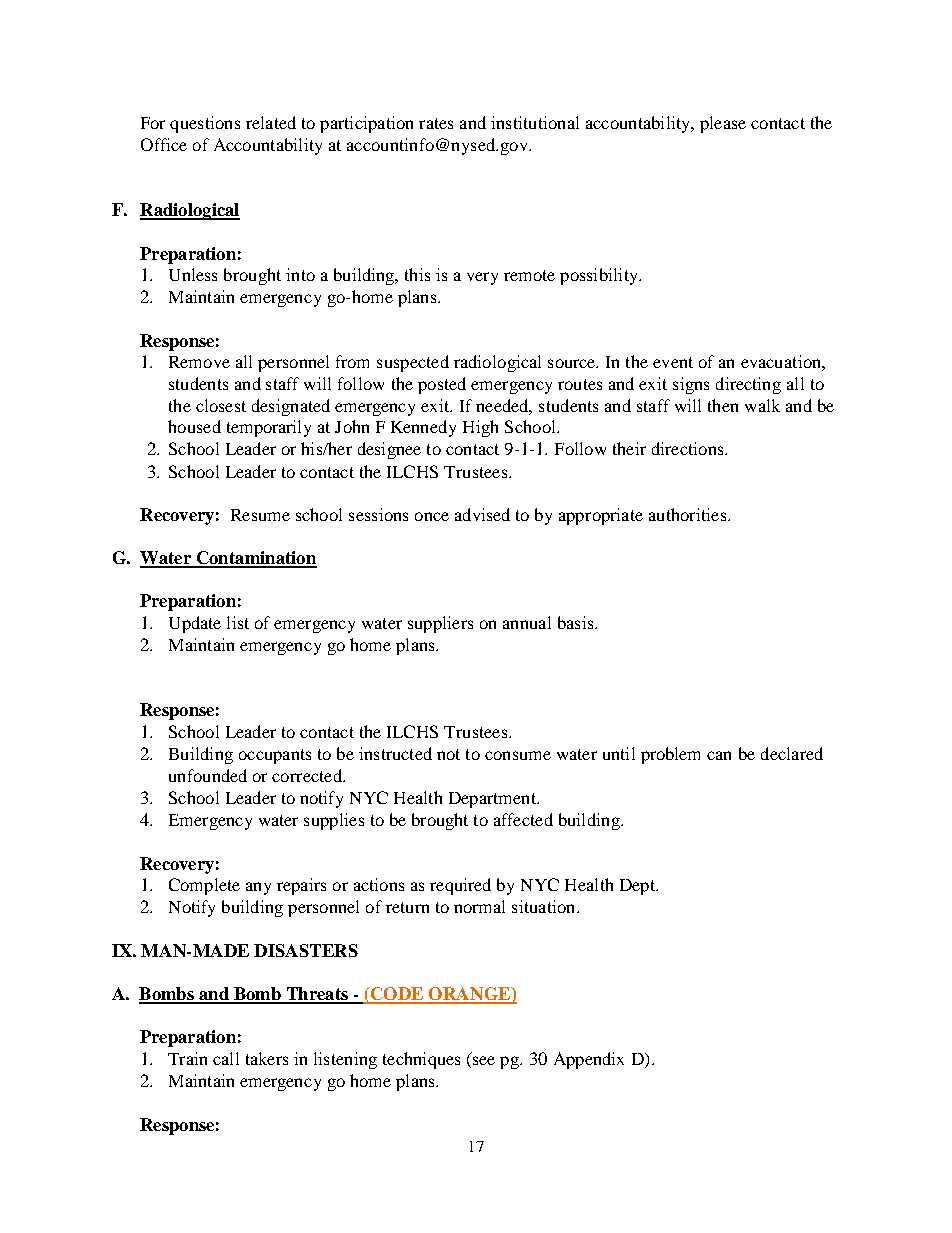 The width and height of the screenshot is (952, 1233). Describe the element at coordinates (436, 123) in the screenshot. I see `rates` at that location.
